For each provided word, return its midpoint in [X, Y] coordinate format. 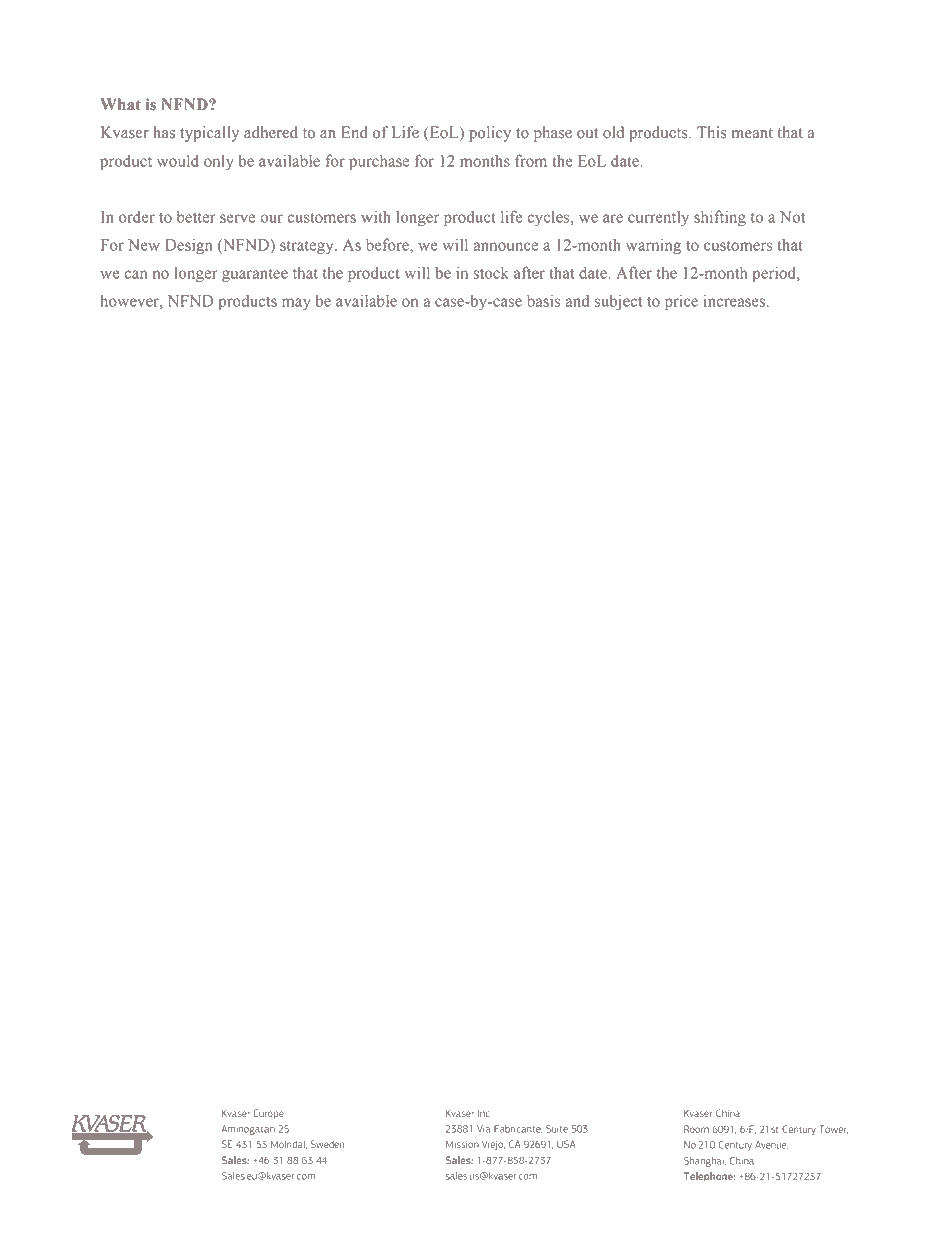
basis [543, 301]
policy [490, 134]
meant [752, 133]
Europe [269, 1114]
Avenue [771, 1145]
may [296, 304]
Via [483, 1129]
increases [734, 300]
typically [209, 134]
